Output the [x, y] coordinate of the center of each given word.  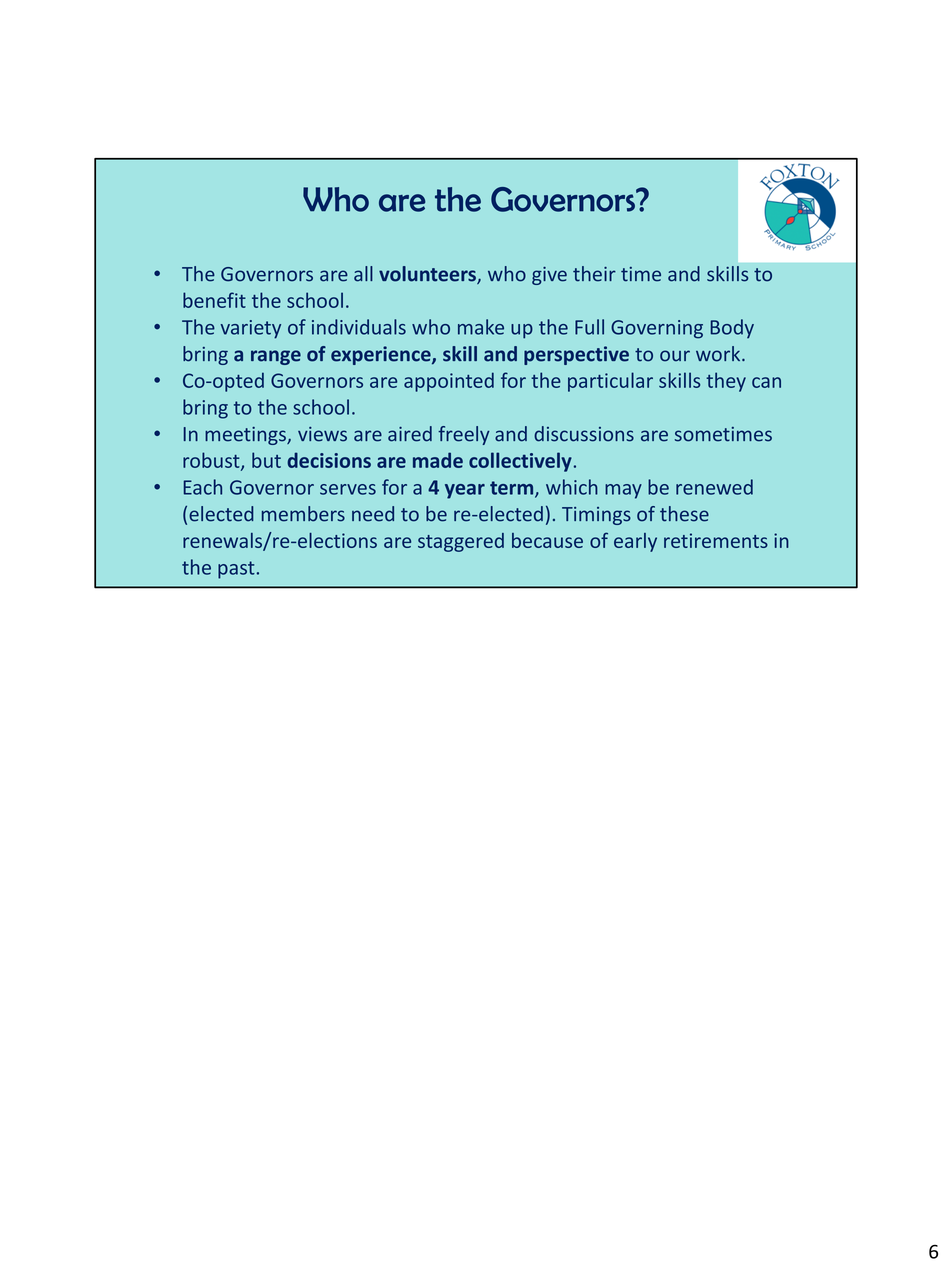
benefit [214, 300]
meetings [246, 436]
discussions [584, 434]
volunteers [428, 275]
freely [464, 435]
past [236, 570]
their [594, 274]
